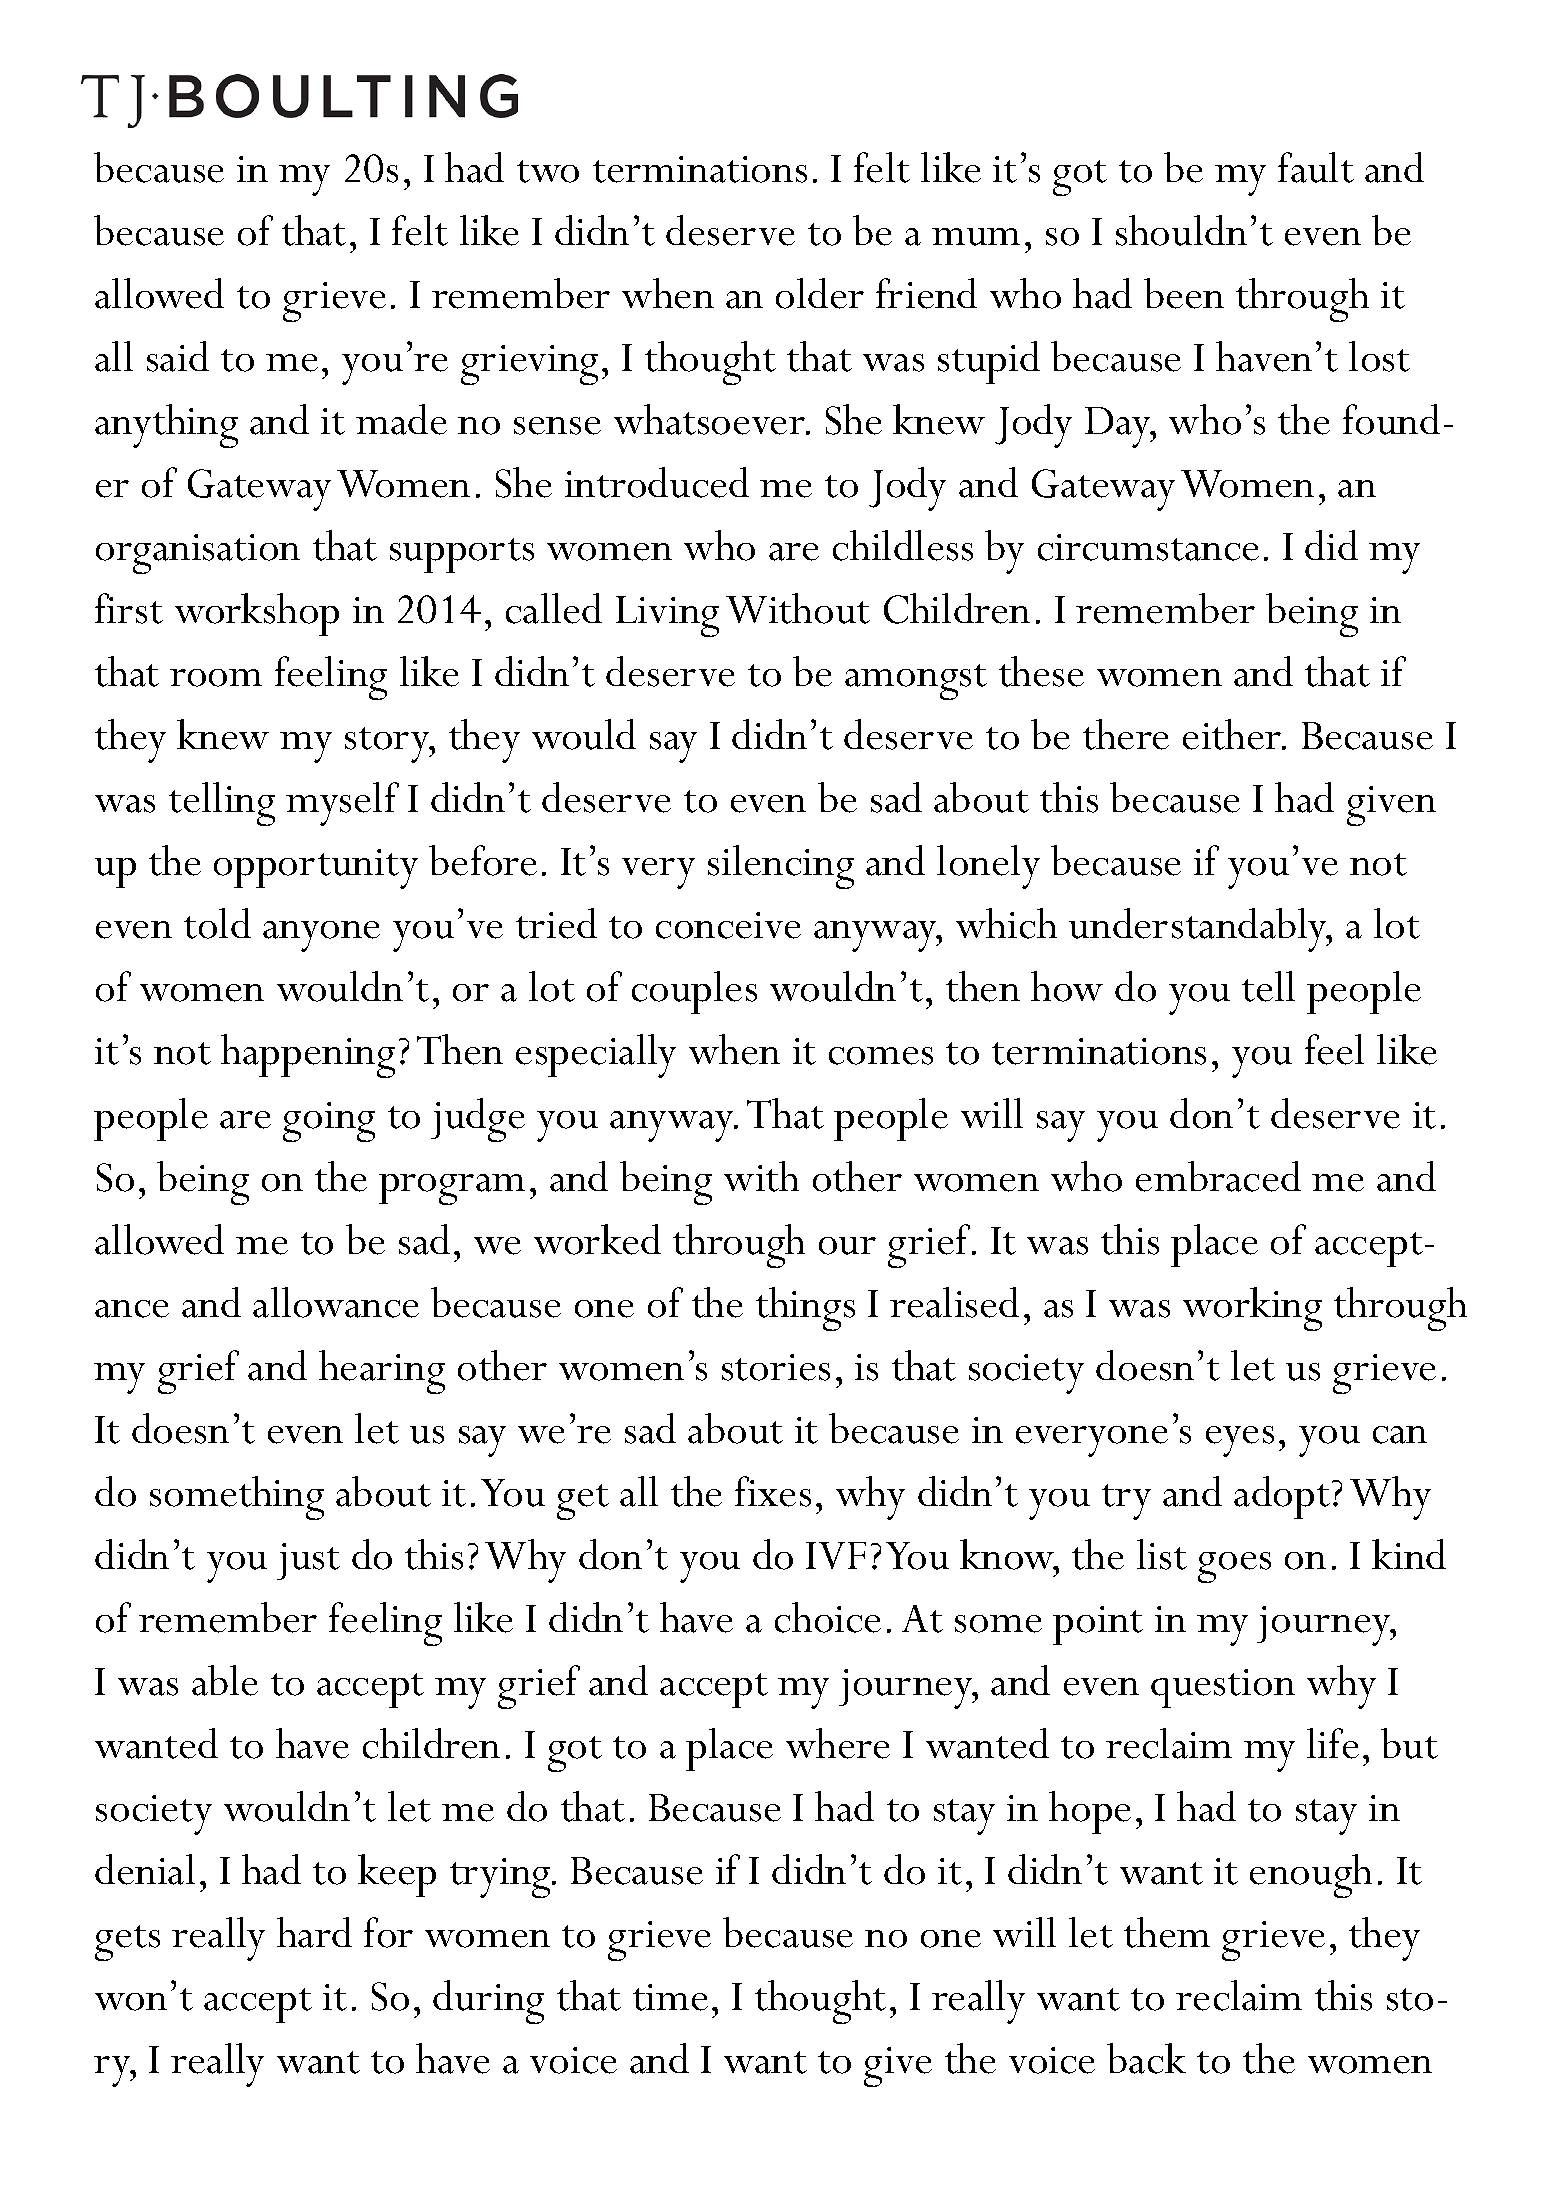 Image resolution: width=1564 pixels, height=2212 pixels. Describe the element at coordinates (1282, 1497) in the image. I see `adopt` at that location.
